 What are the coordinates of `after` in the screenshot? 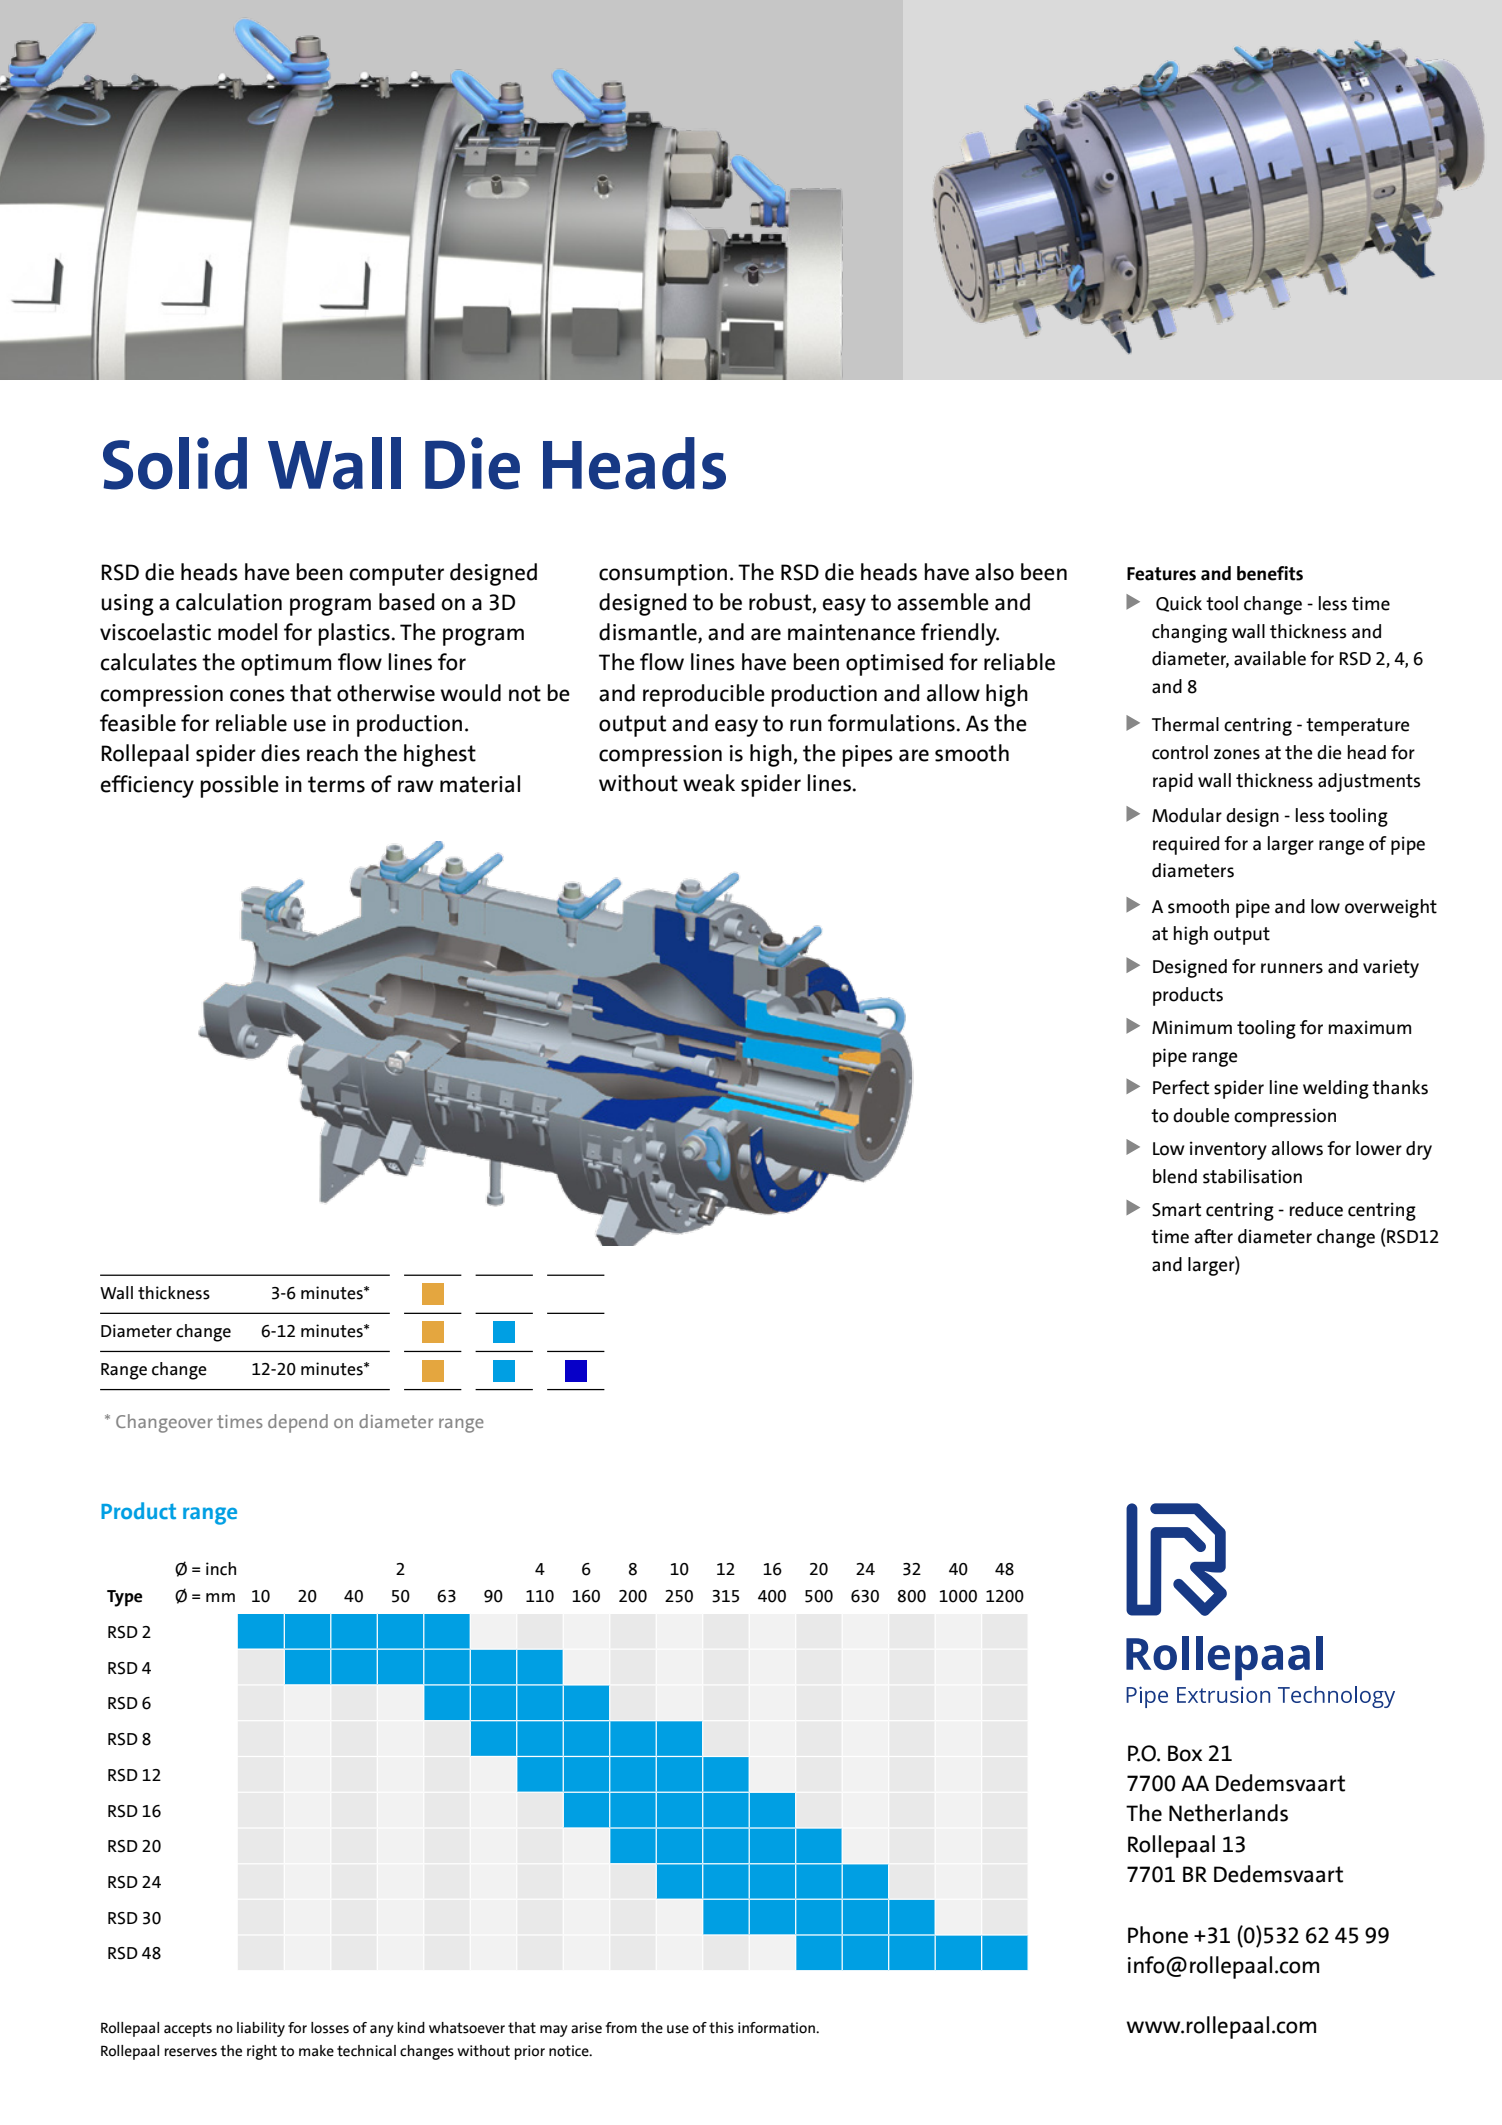 It's located at (1213, 1236).
